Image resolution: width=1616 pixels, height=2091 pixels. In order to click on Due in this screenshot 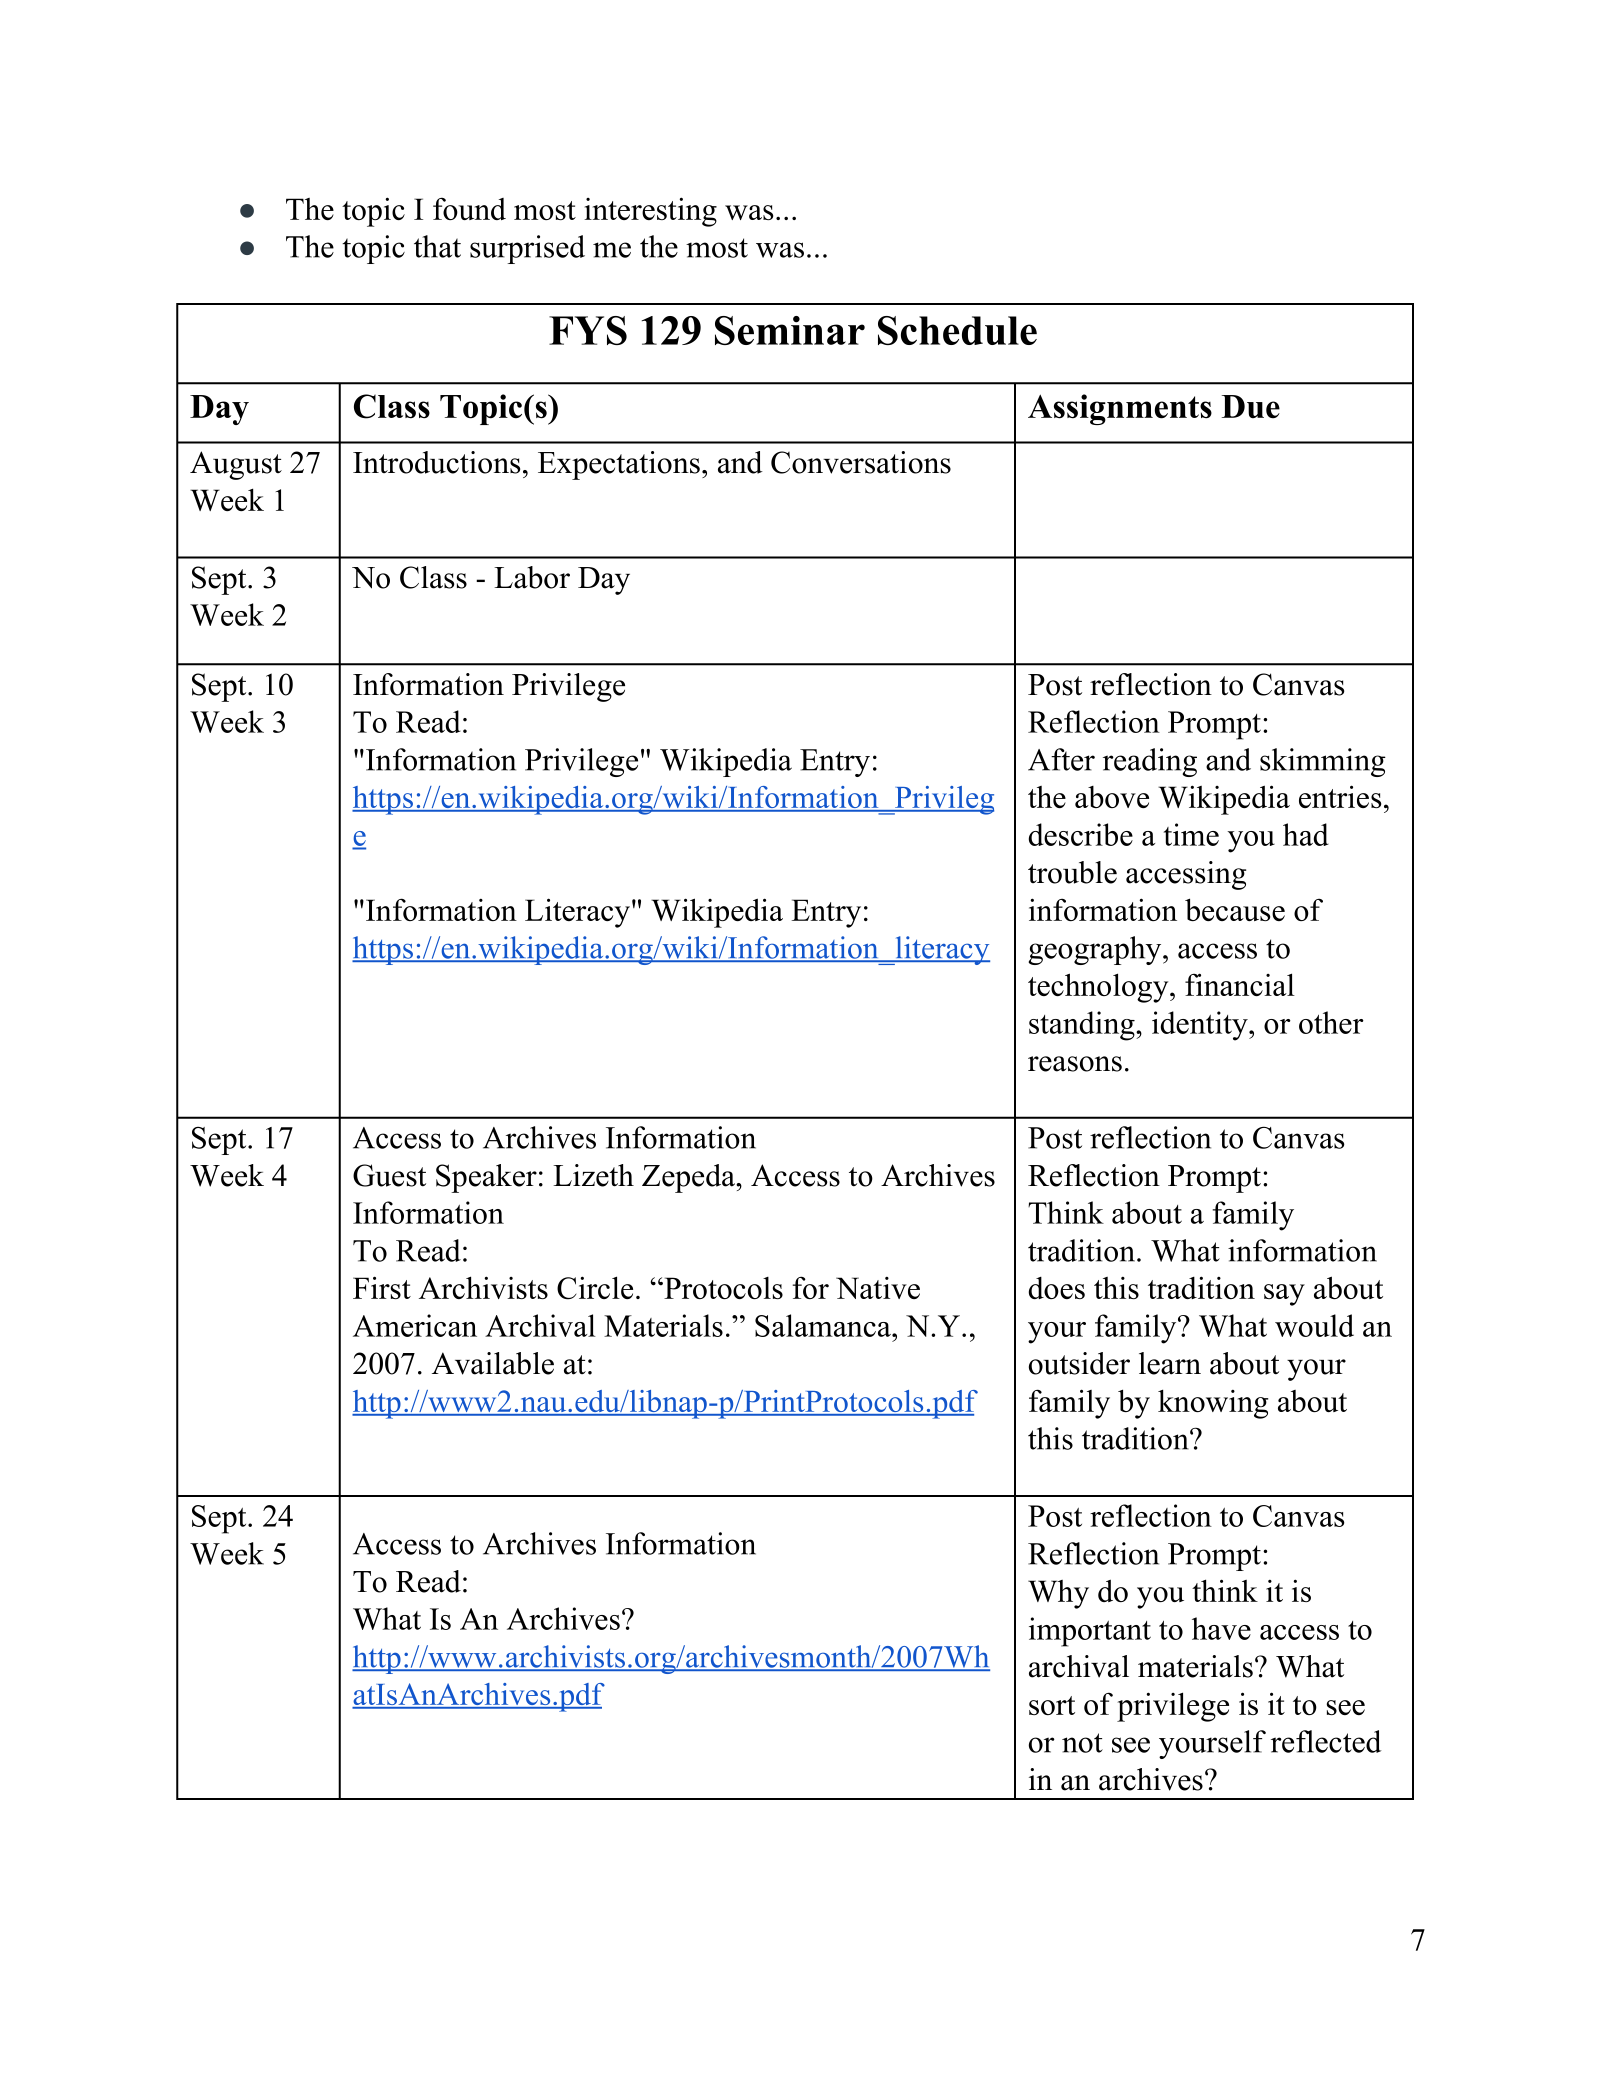, I will do `click(1251, 407)`.
